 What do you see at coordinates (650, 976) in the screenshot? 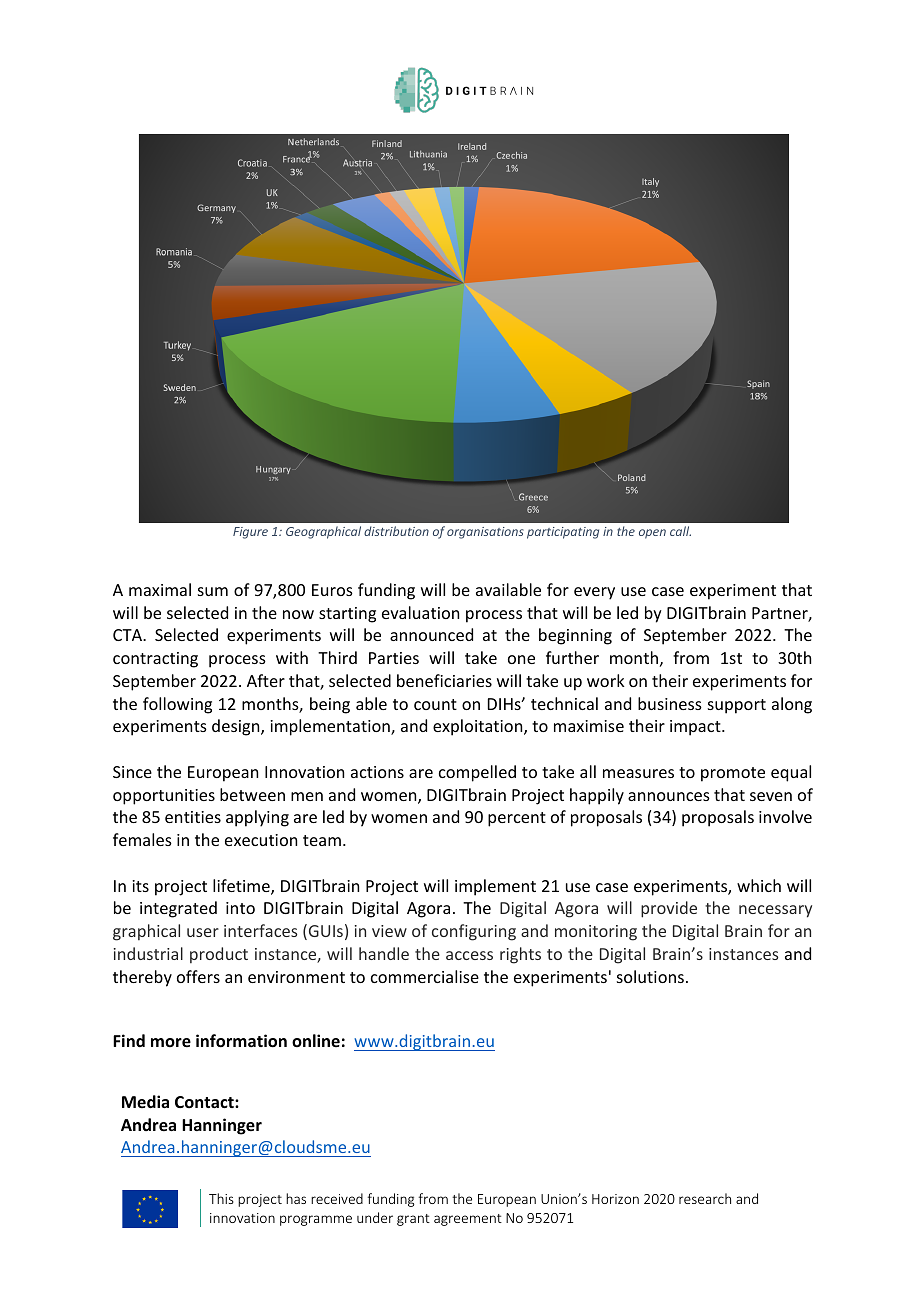
I see `solutions` at bounding box center [650, 976].
